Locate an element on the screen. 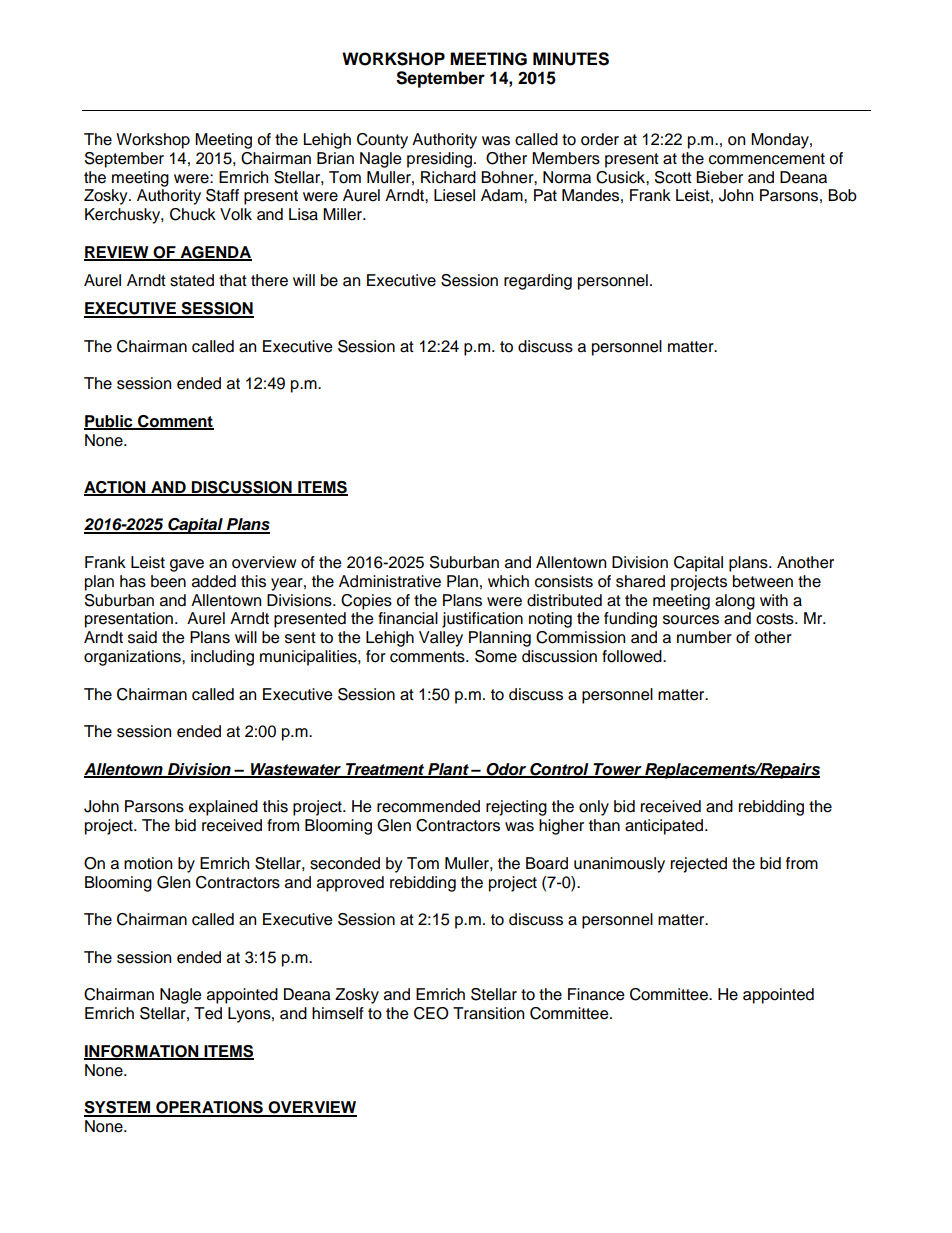  between is located at coordinates (763, 581).
